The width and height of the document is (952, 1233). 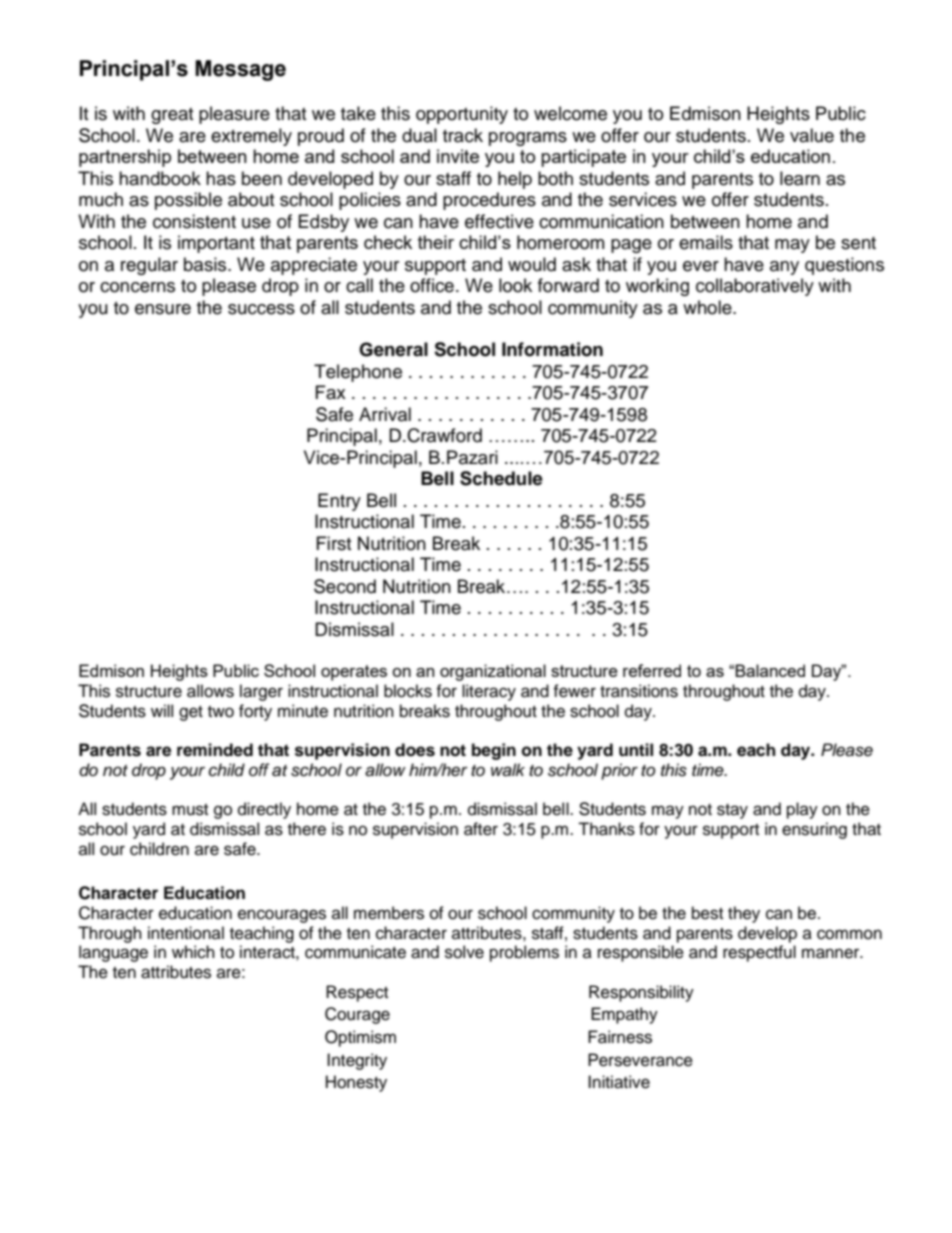 What do you see at coordinates (812, 135) in the document?
I see `value` at bounding box center [812, 135].
